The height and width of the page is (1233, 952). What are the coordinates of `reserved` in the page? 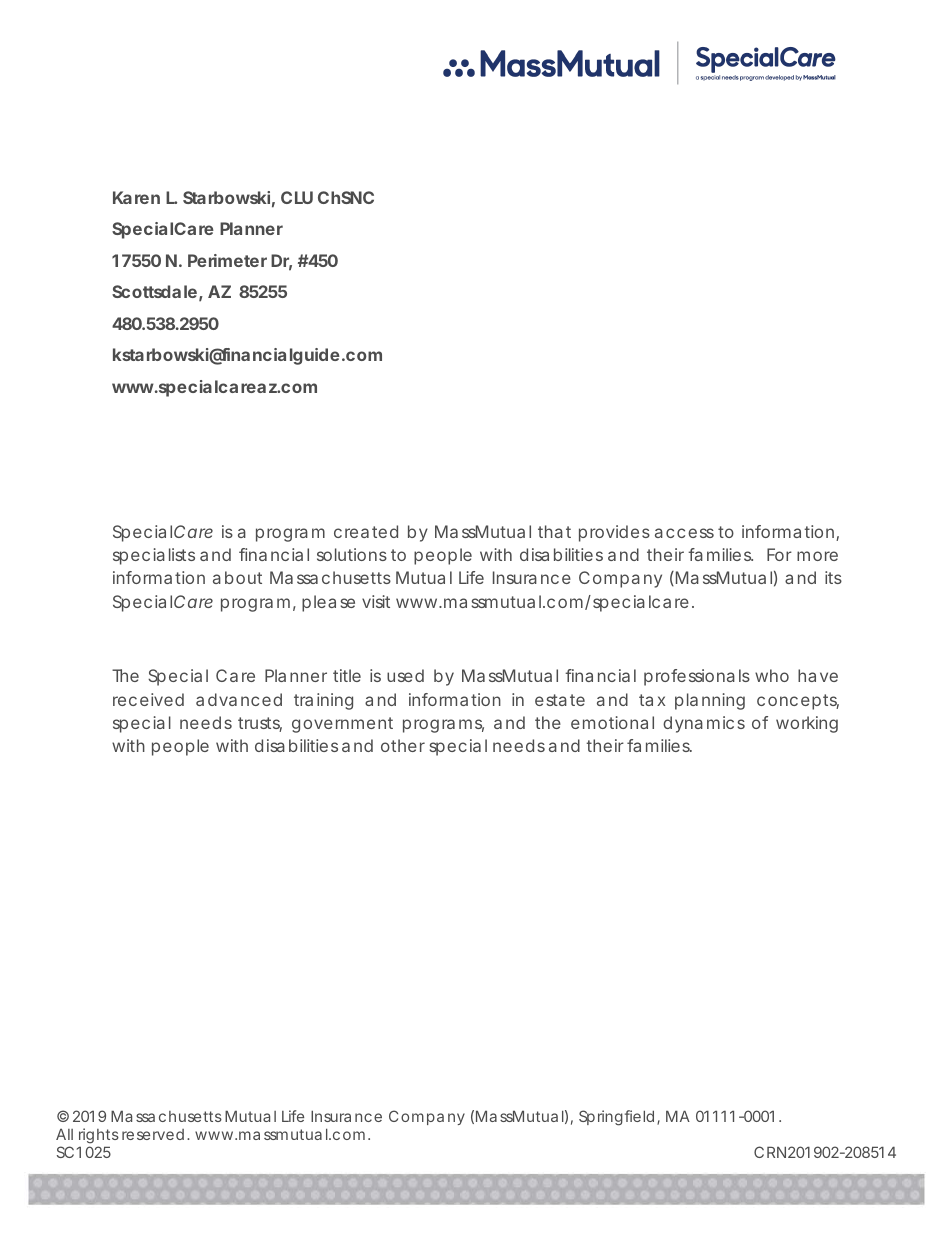 It's located at (153, 1134).
